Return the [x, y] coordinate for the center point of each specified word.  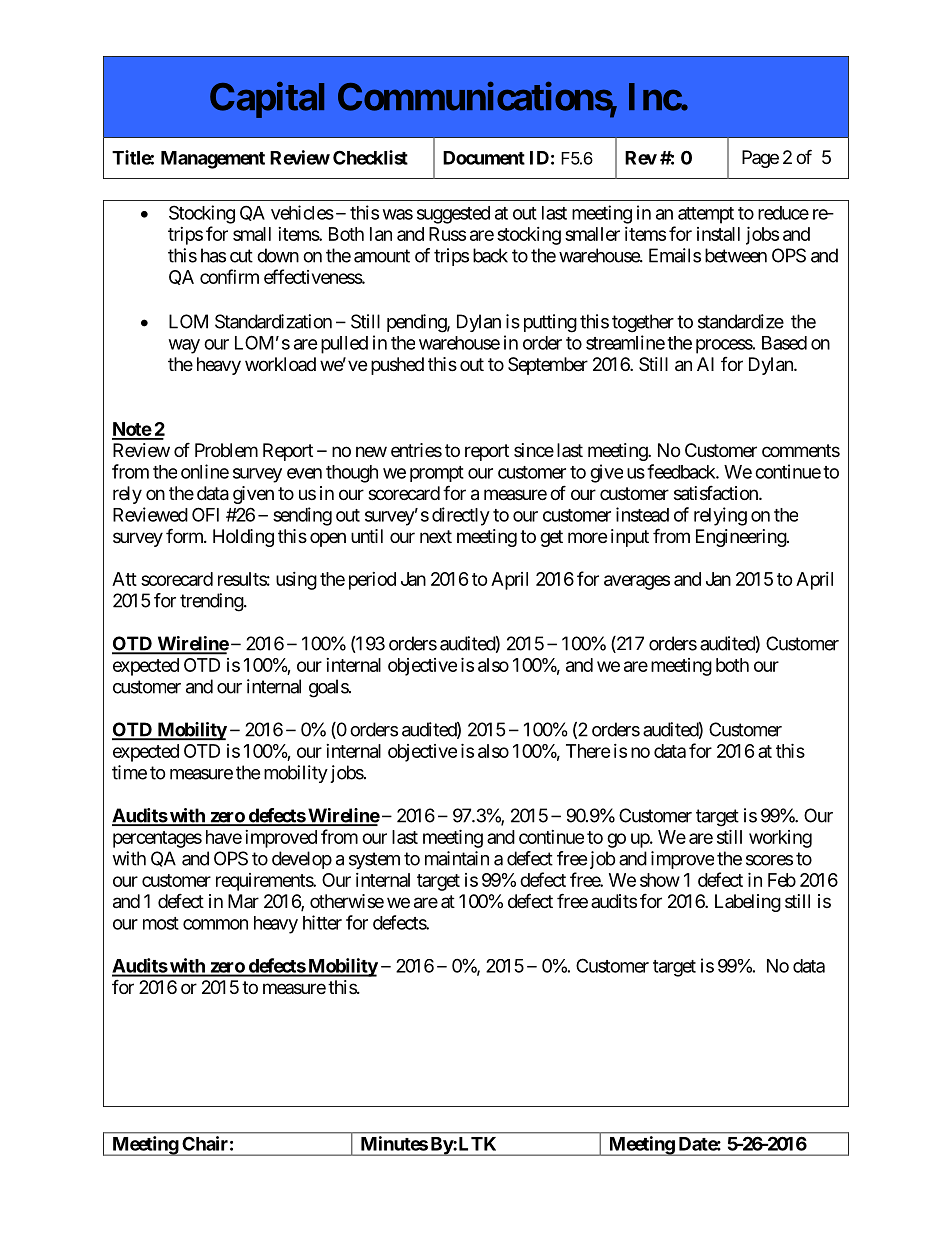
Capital [267, 100]
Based [784, 343]
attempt [706, 215]
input [630, 538]
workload [280, 364]
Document [484, 158]
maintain [457, 858]
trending [212, 602]
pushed [397, 366]
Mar [243, 901]
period [372, 581]
